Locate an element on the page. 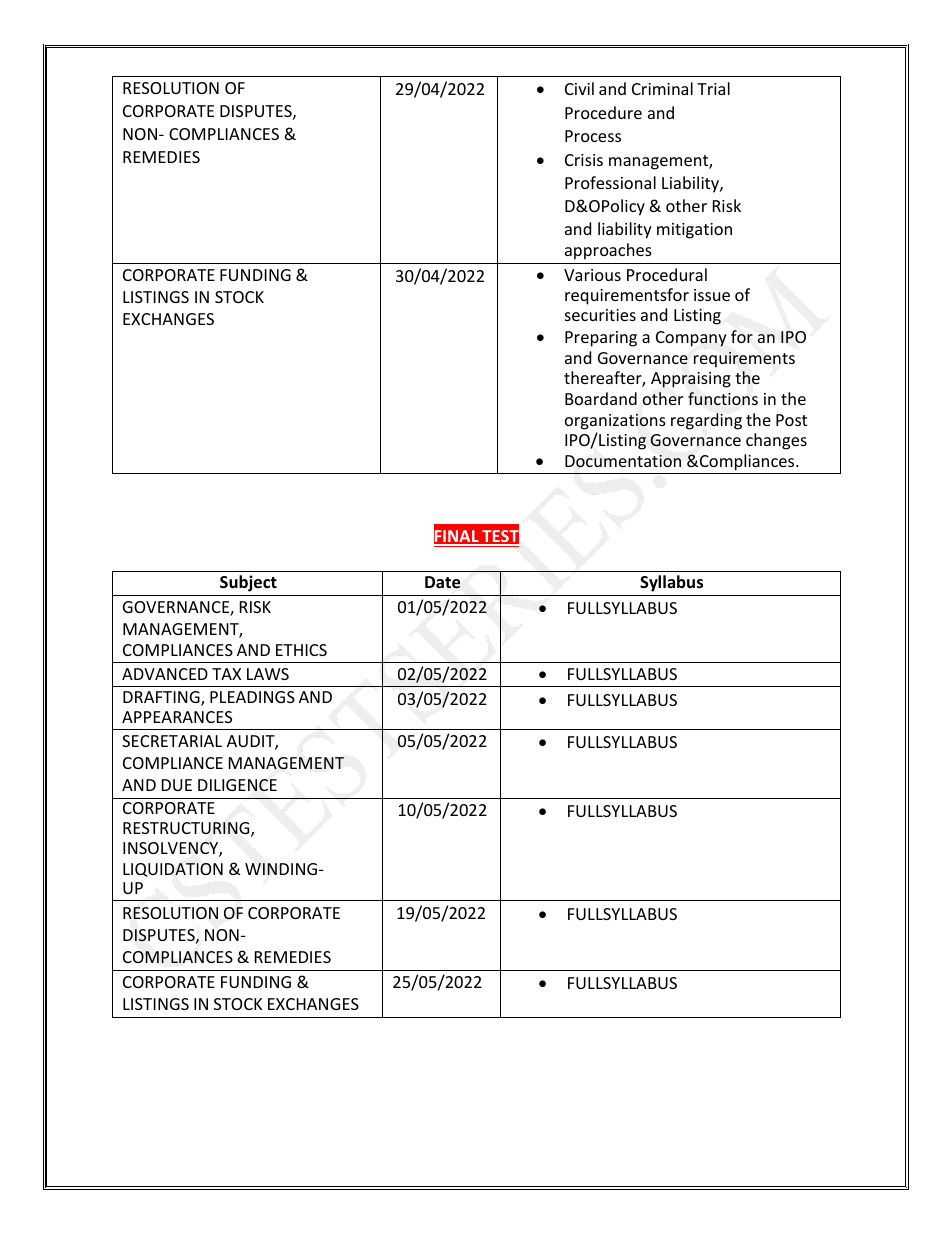 The image size is (952, 1233). Subject is located at coordinates (248, 583).
